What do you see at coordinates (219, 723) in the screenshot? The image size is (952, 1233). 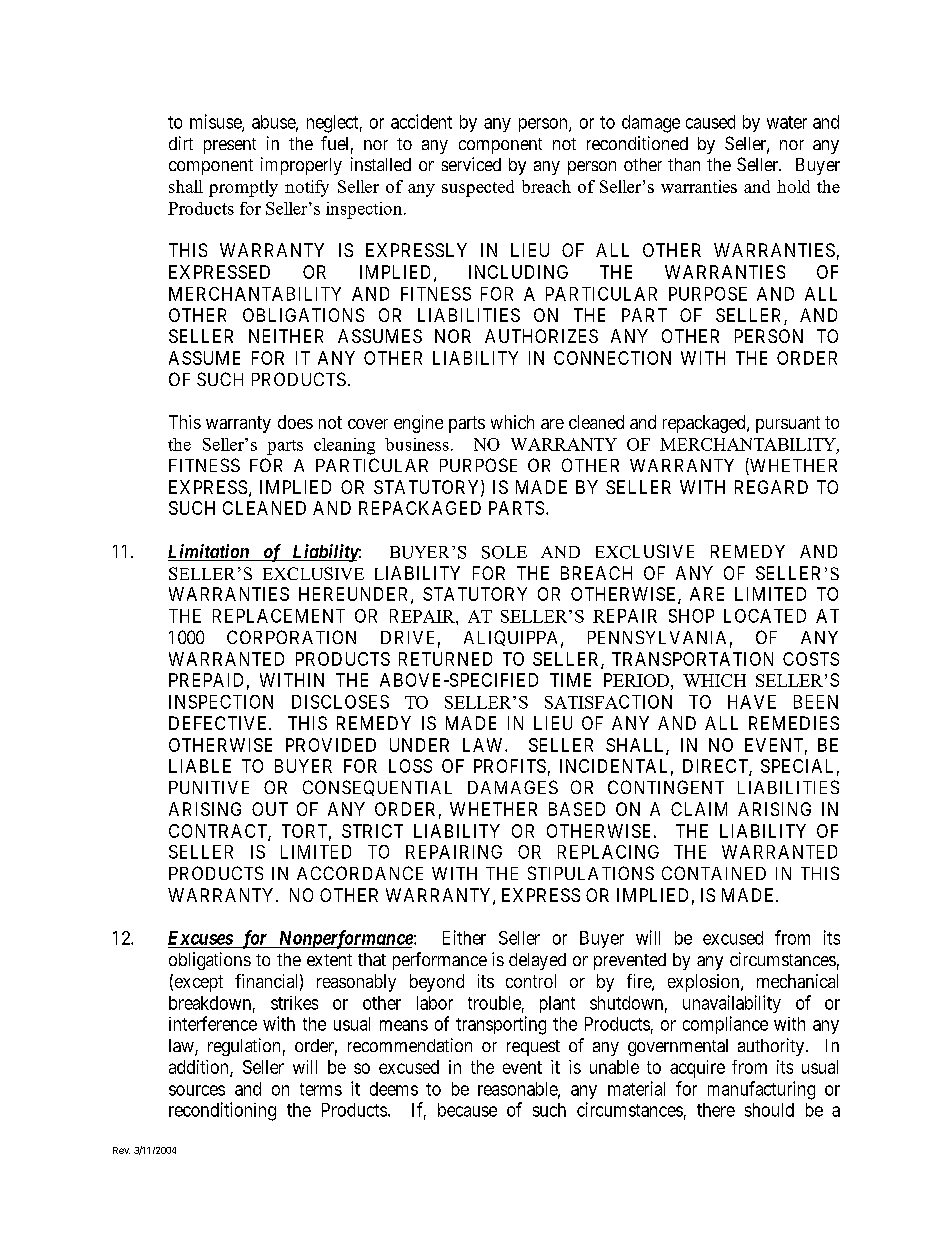 I see `DEFECTIVE` at bounding box center [219, 723].
